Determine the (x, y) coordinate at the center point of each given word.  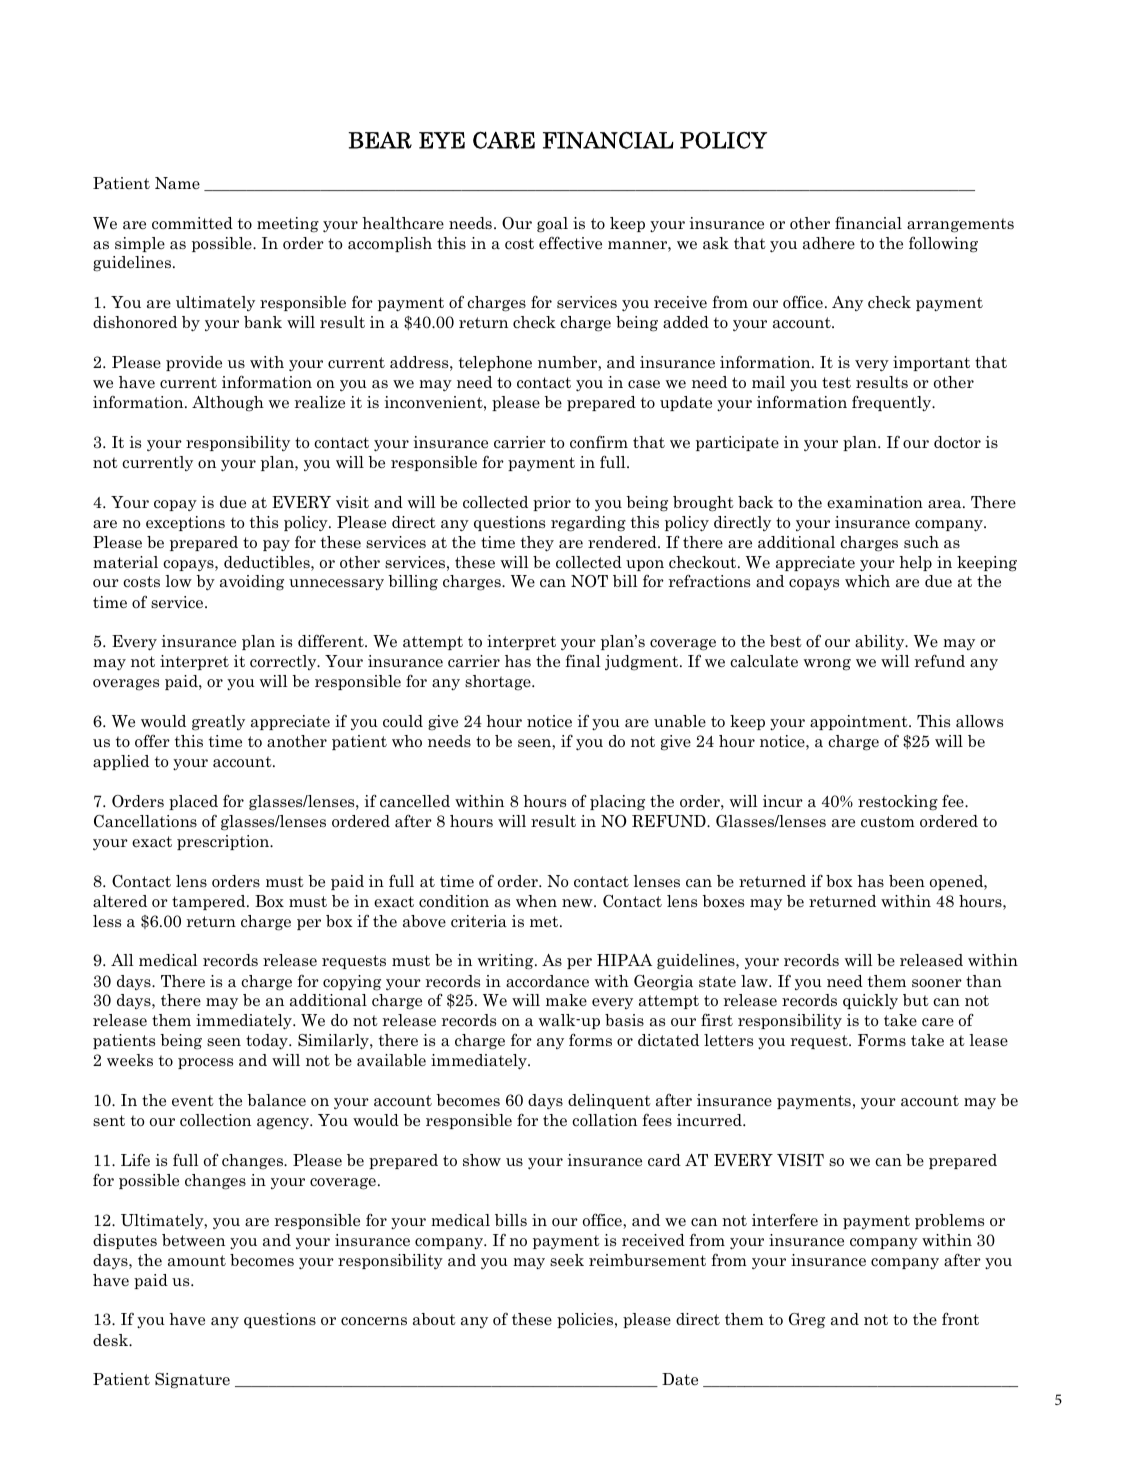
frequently (893, 403)
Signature (192, 1381)
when (536, 901)
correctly (284, 662)
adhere (829, 243)
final (583, 661)
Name (177, 183)
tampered (210, 902)
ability (881, 642)
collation (604, 1120)
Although (228, 404)
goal (552, 225)
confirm (599, 442)
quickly (870, 1001)
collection (215, 1120)
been (907, 881)
